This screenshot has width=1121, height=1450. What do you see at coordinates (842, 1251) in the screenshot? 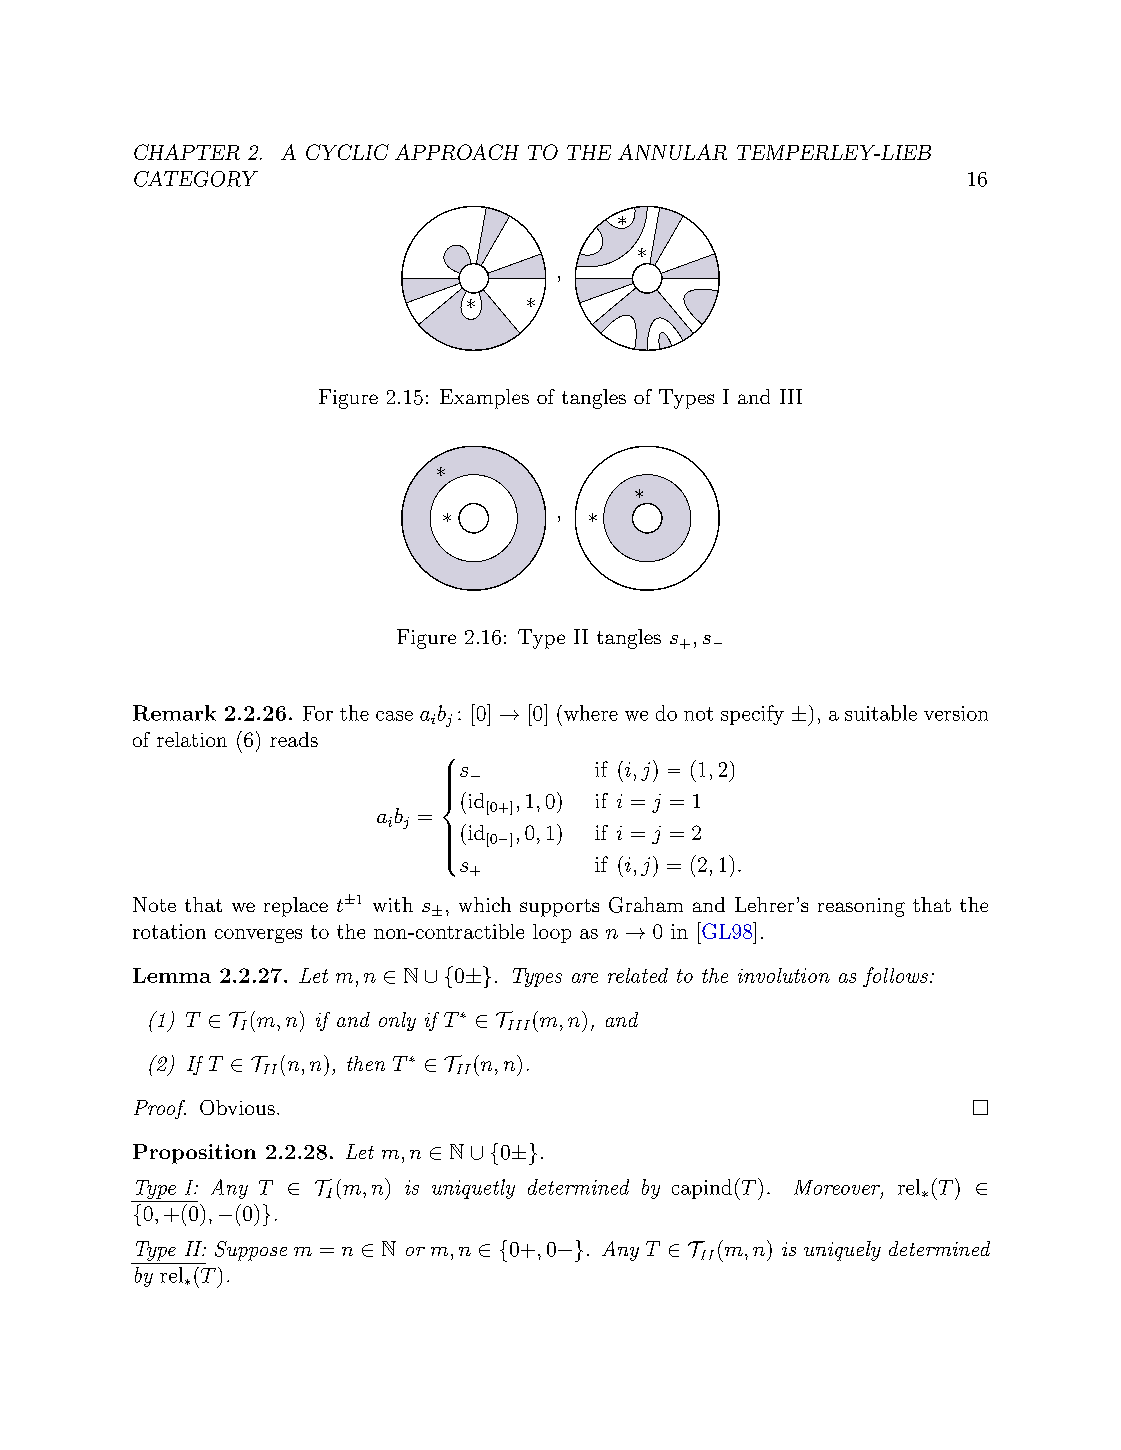
I see `uniquely` at bounding box center [842, 1251].
